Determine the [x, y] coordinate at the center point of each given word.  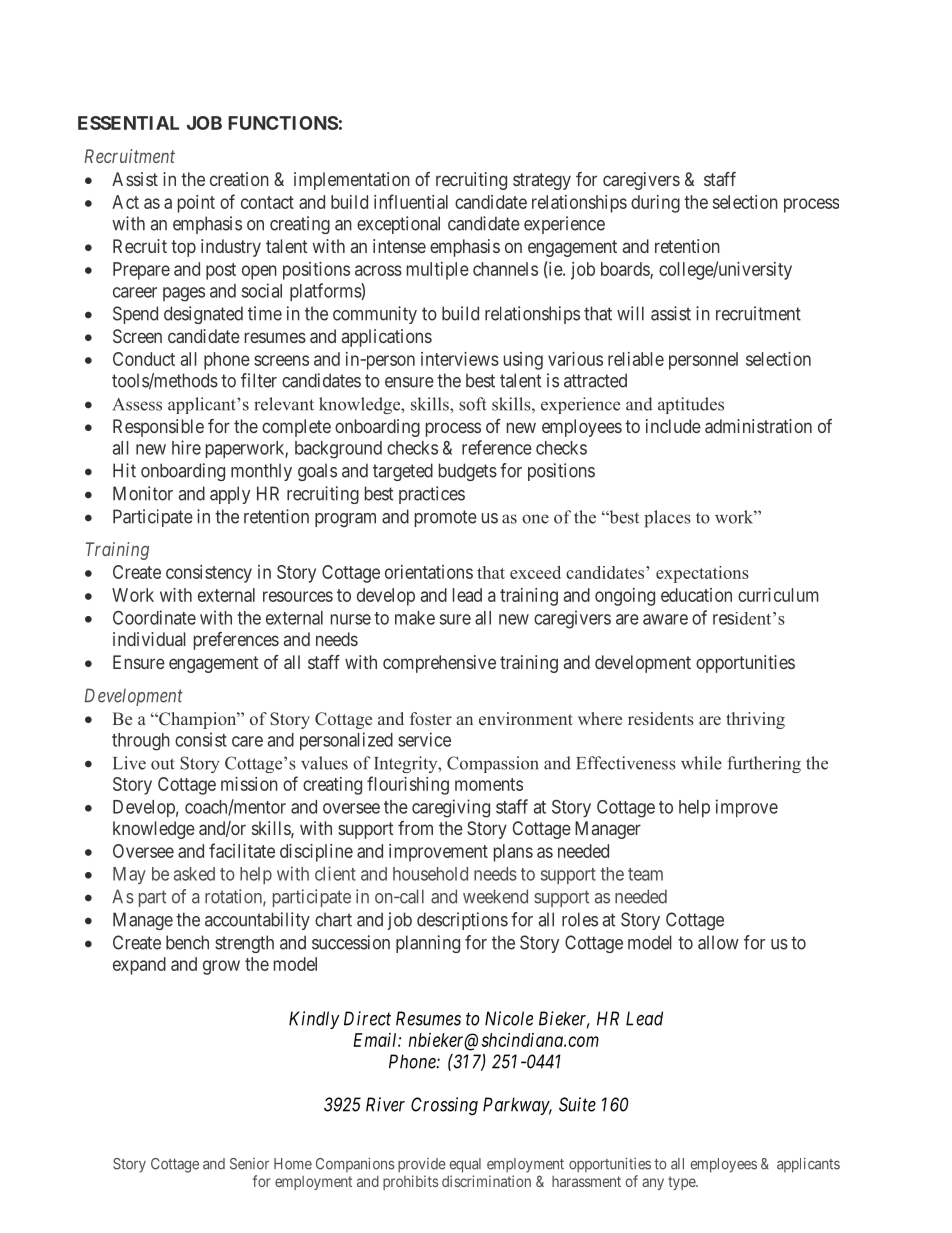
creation [239, 179]
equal [465, 1165]
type [682, 1183]
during [655, 204]
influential [411, 201]
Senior [249, 1164]
